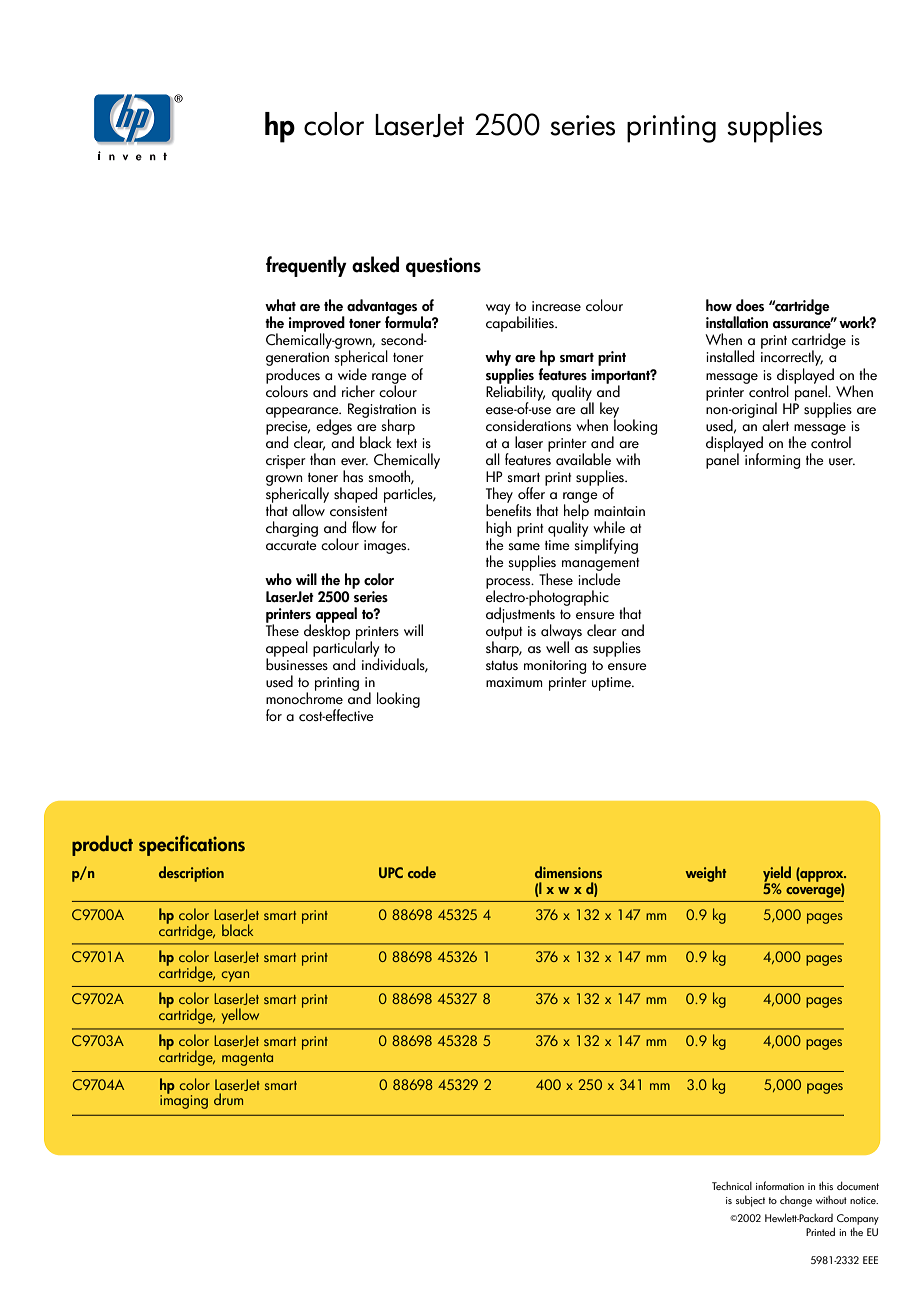  I want to click on what, so click(280, 305).
